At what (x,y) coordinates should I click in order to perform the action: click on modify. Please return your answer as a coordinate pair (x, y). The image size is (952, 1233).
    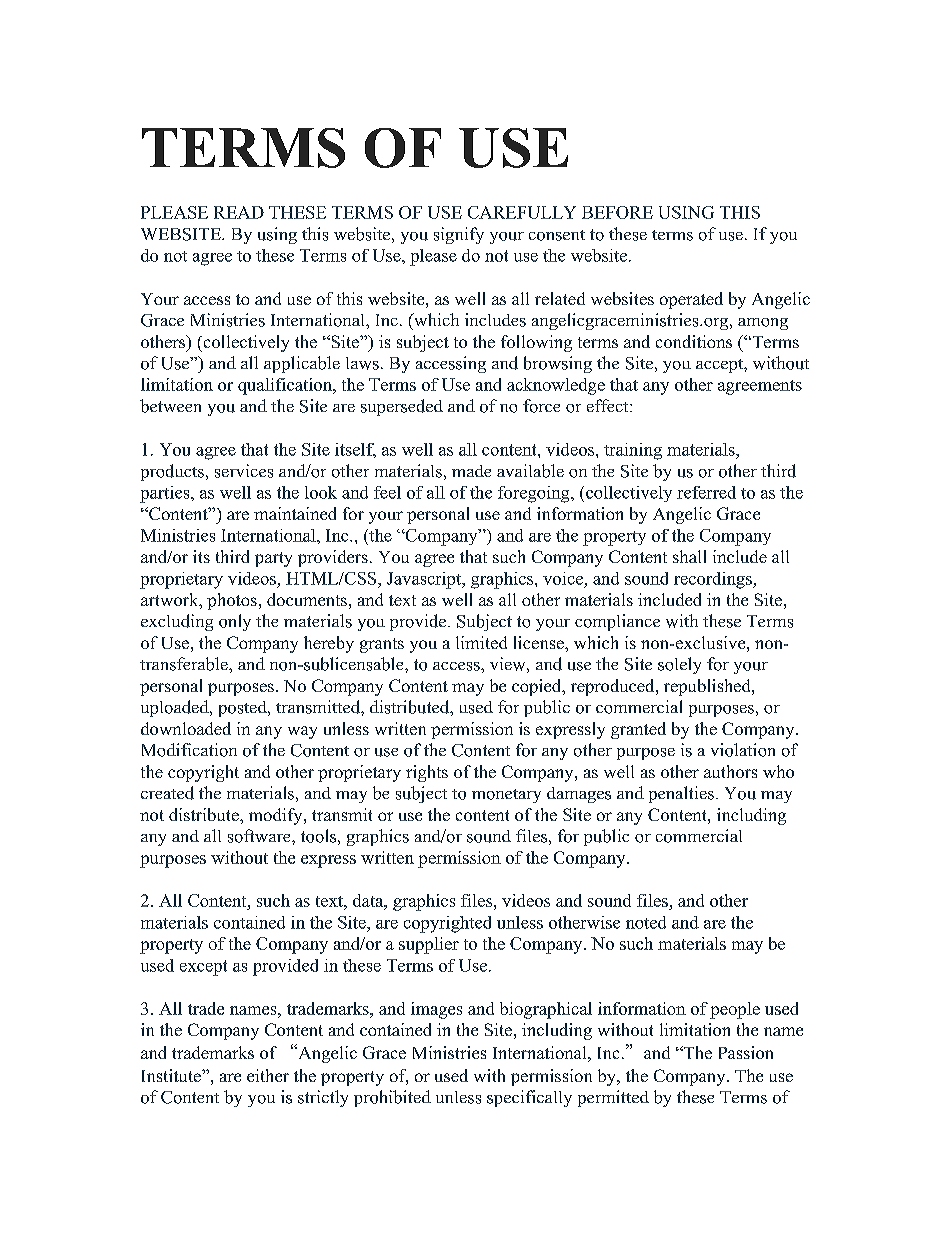
    Looking at the image, I should click on (277, 816).
